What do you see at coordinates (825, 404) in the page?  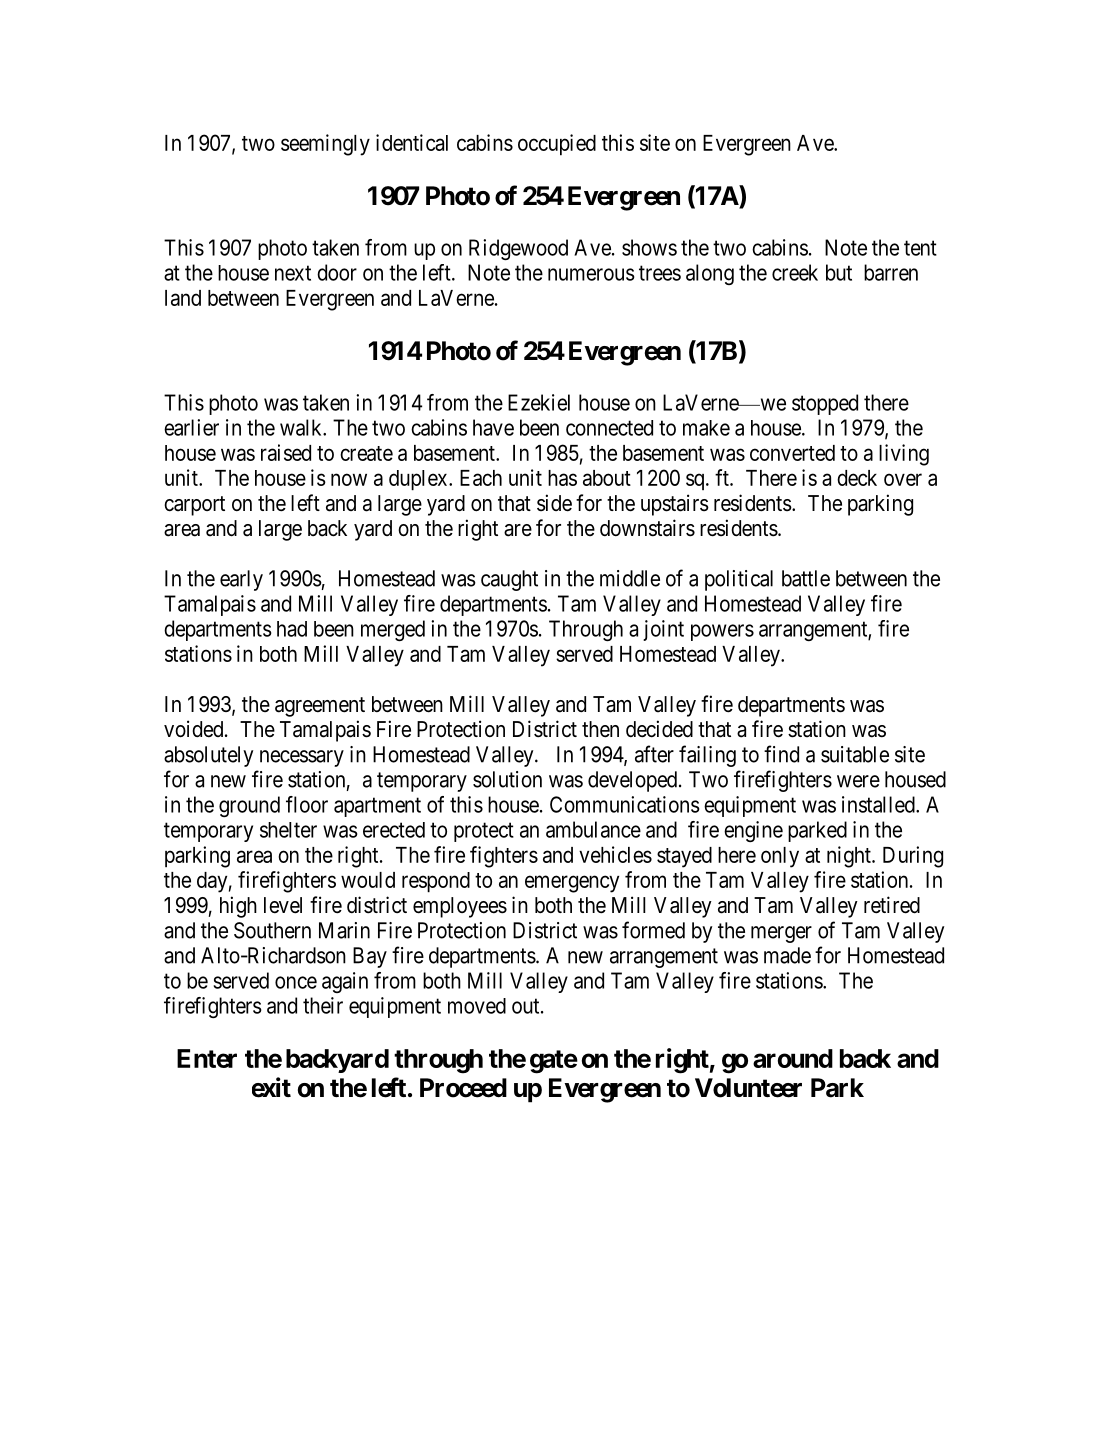 I see `stopped` at bounding box center [825, 404].
